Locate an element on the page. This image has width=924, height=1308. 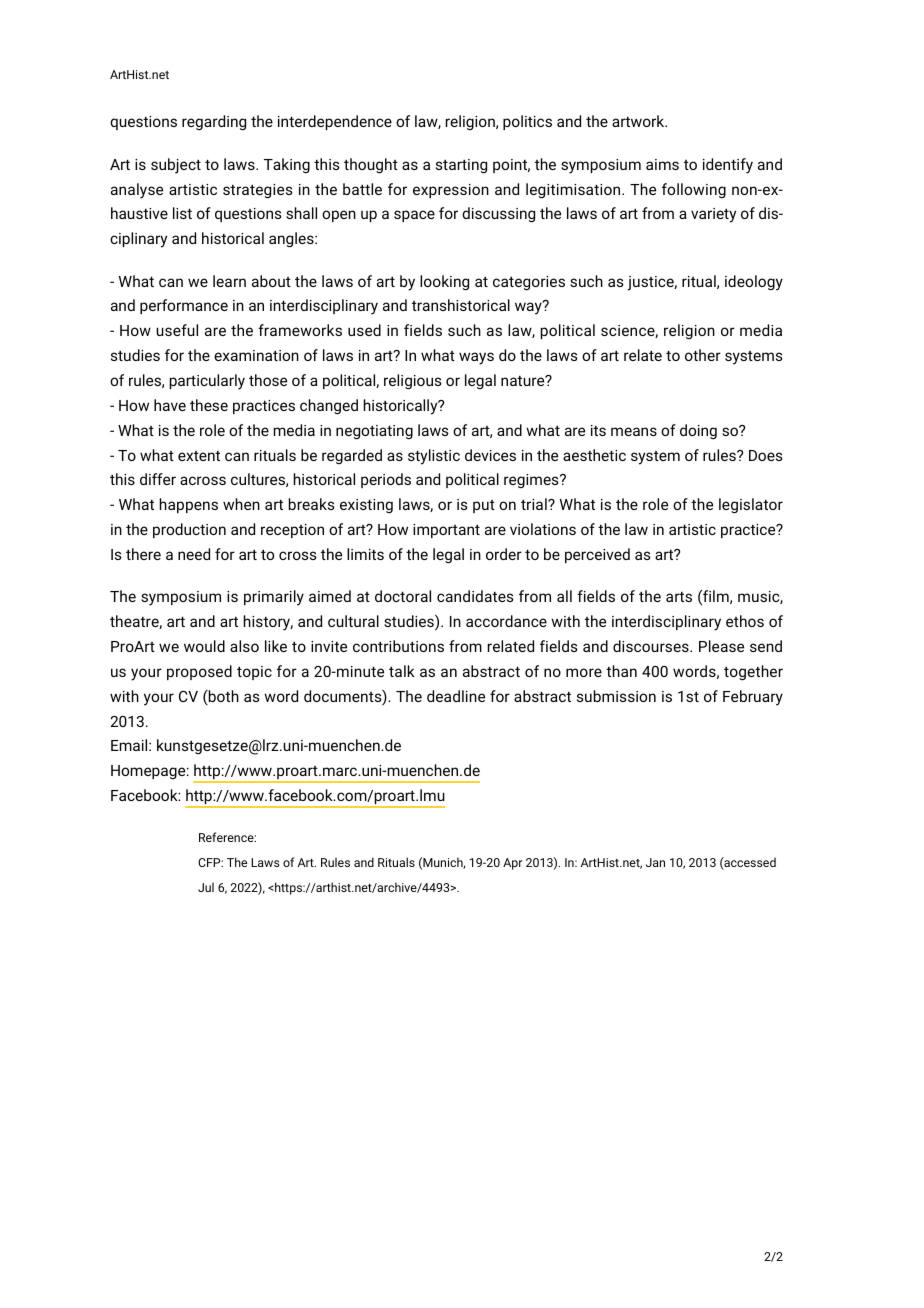
proposed is located at coordinates (199, 672).
